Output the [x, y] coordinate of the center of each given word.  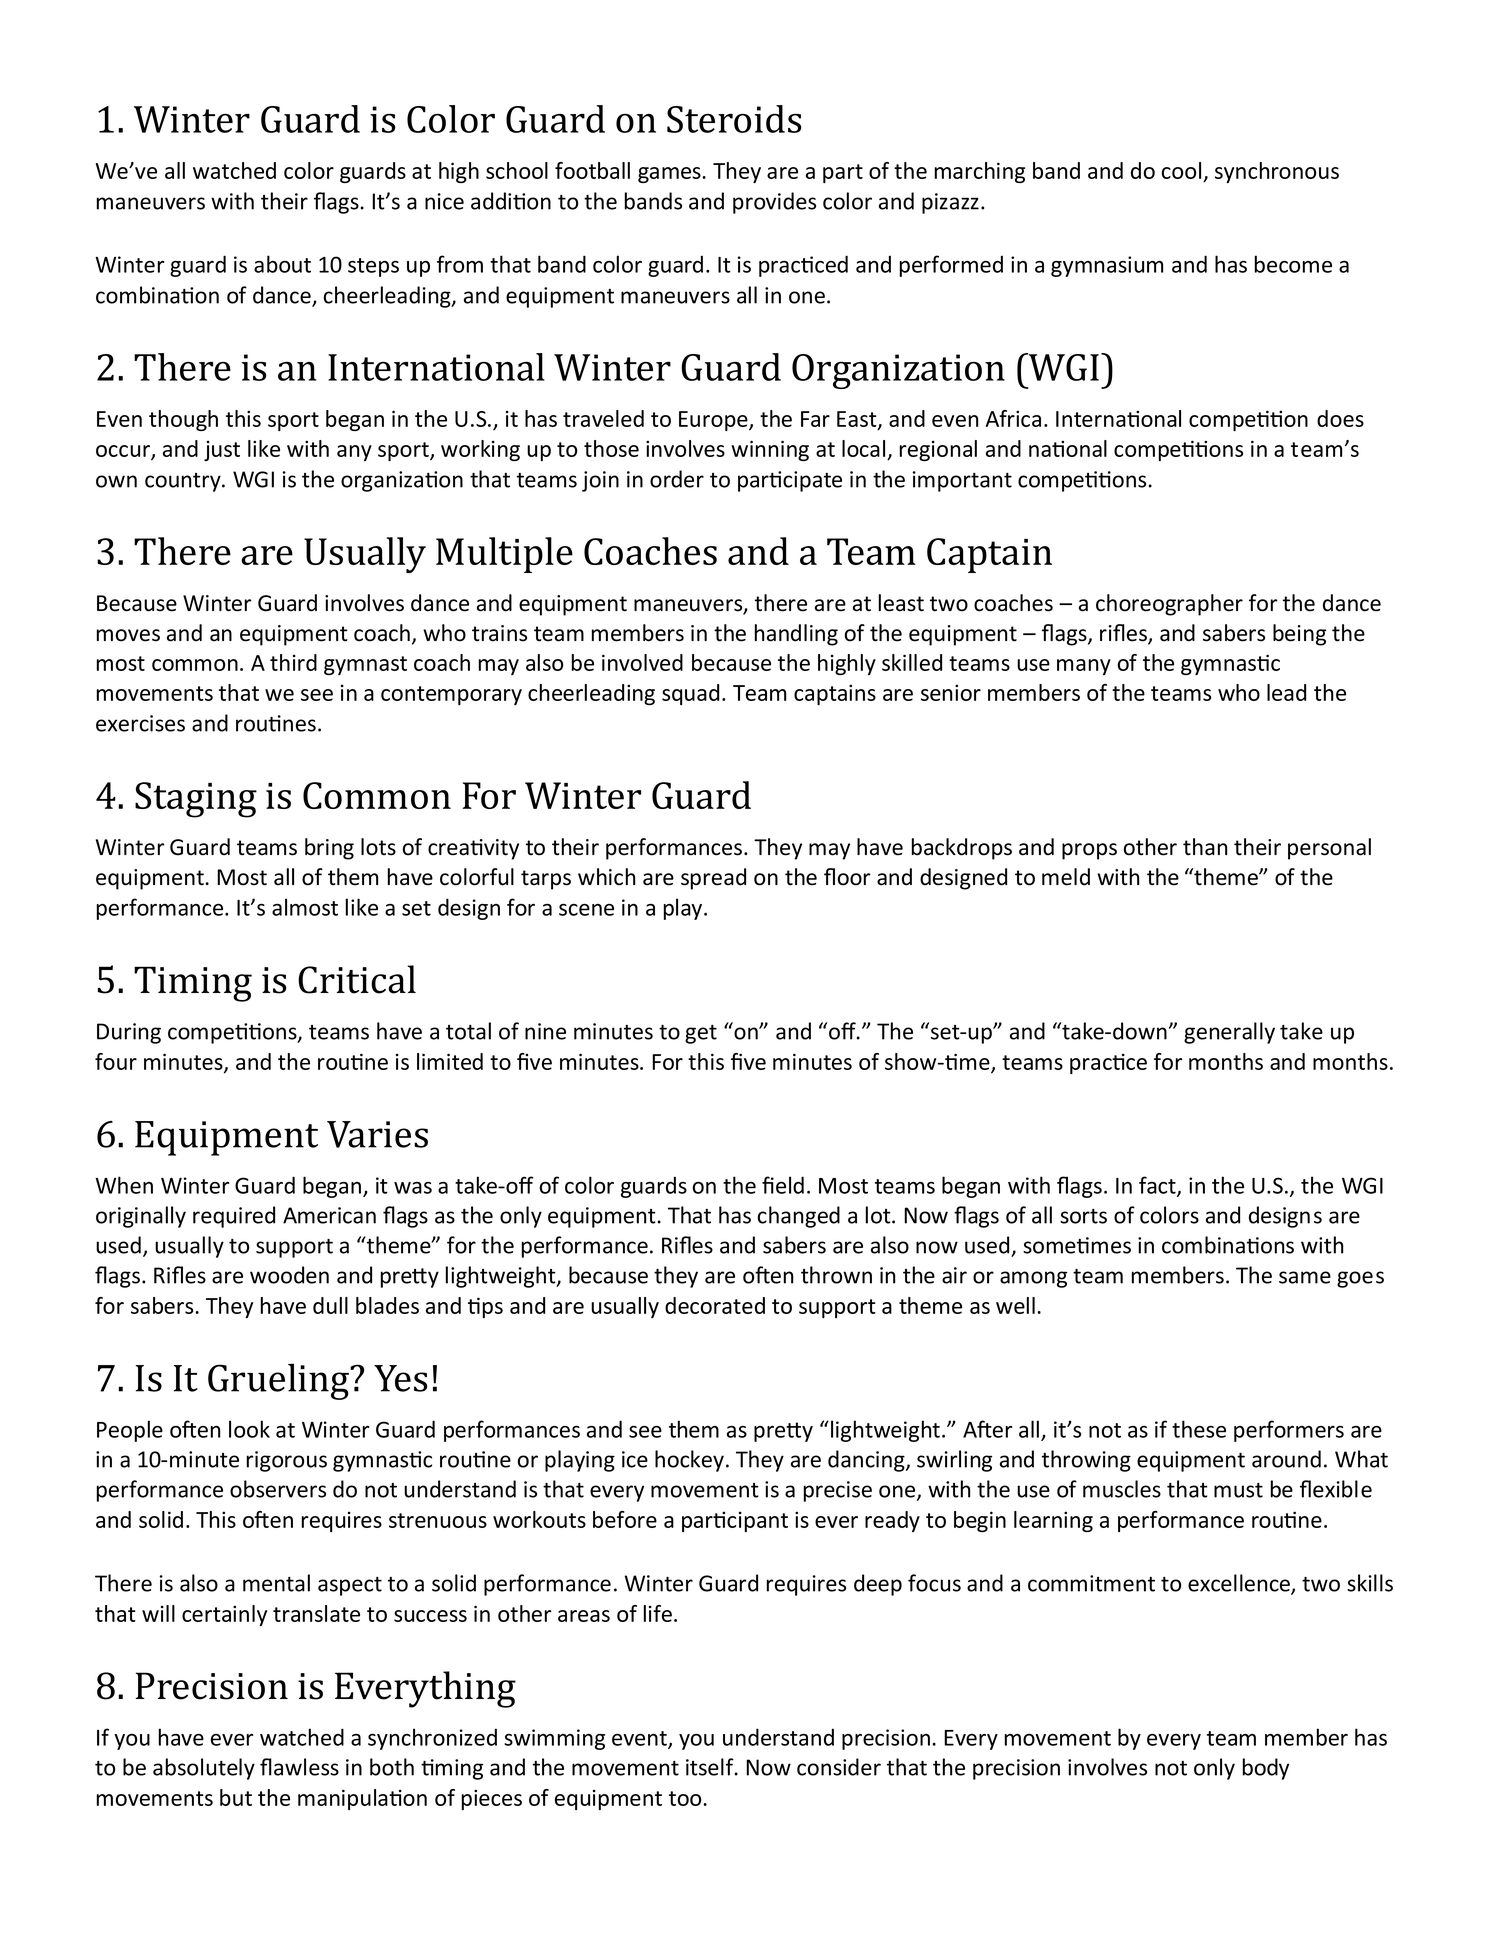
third [293, 662]
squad [690, 694]
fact [1158, 1186]
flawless [299, 1767]
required [234, 1217]
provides [774, 203]
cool [1183, 172]
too [686, 1798]
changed [799, 1217]
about [282, 264]
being [1299, 635]
